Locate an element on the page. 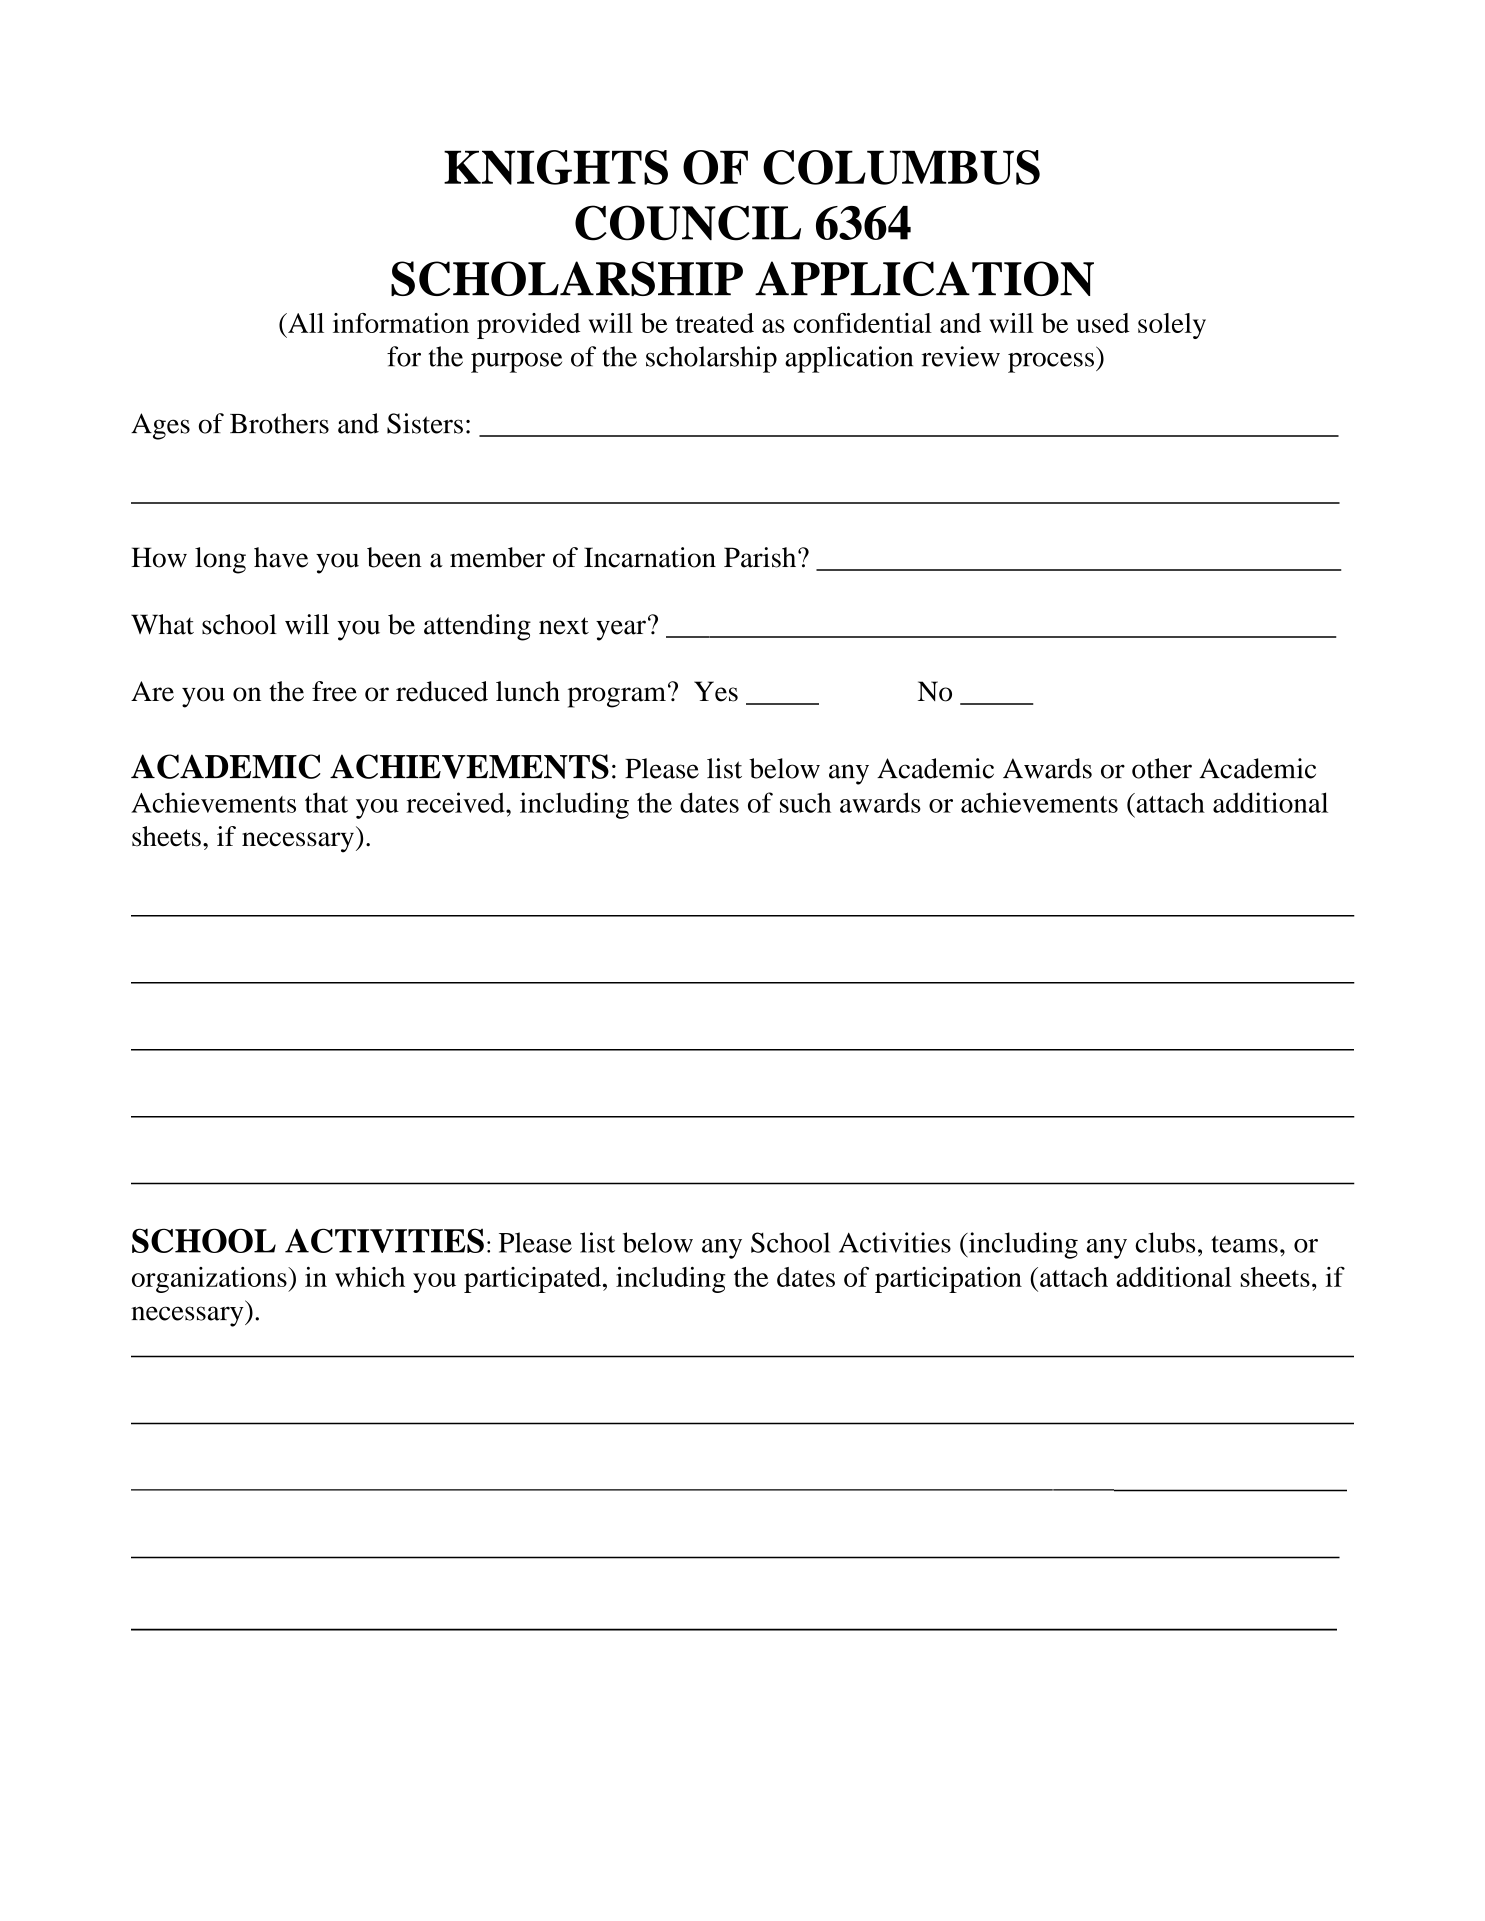 The width and height of the page is (1485, 1921). All is located at coordinates (305, 323).
